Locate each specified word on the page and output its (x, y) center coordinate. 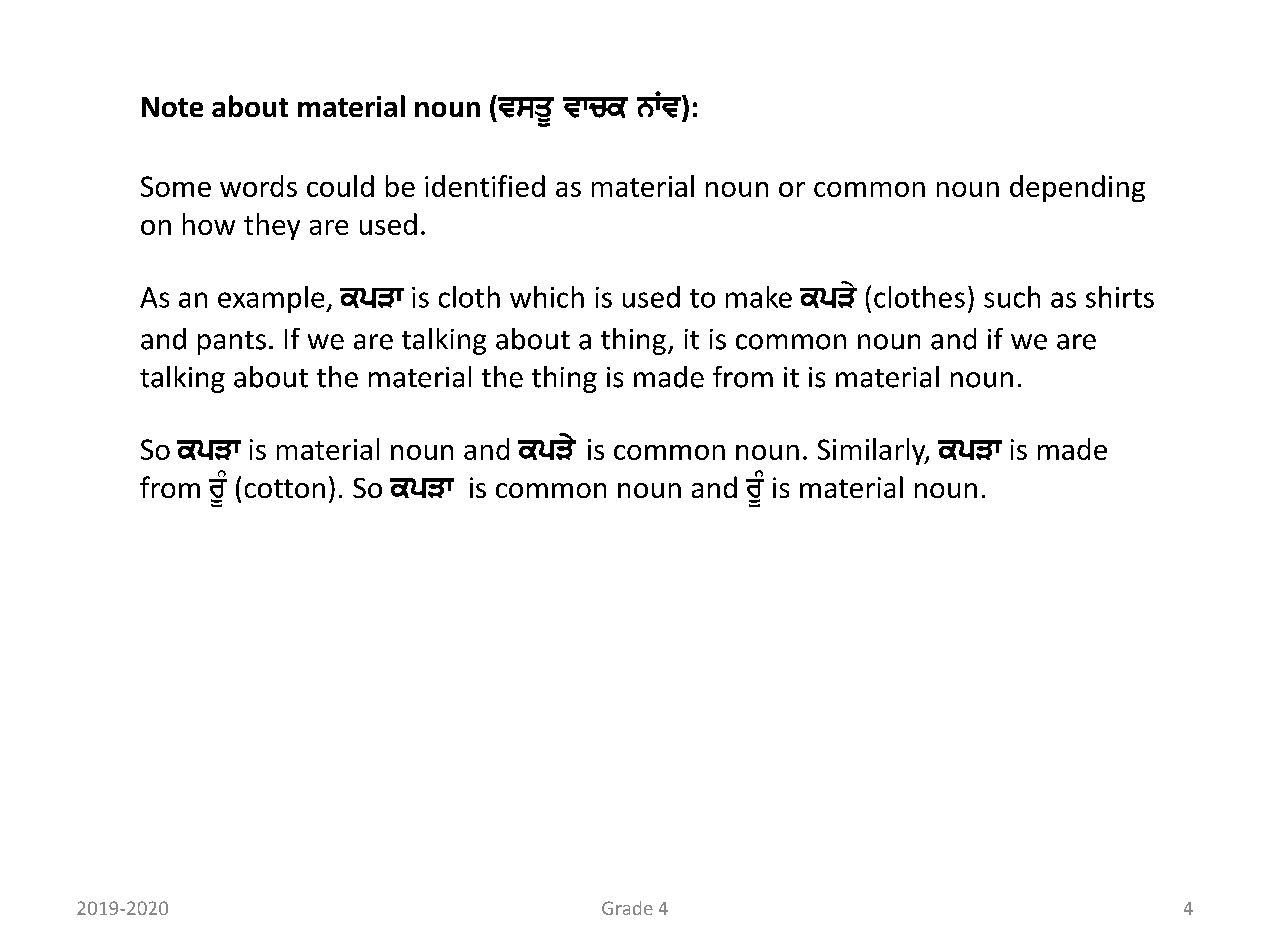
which (547, 297)
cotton (285, 488)
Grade (627, 908)
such (1012, 297)
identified (485, 186)
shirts (1120, 297)
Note (172, 107)
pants (232, 343)
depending (1077, 188)
